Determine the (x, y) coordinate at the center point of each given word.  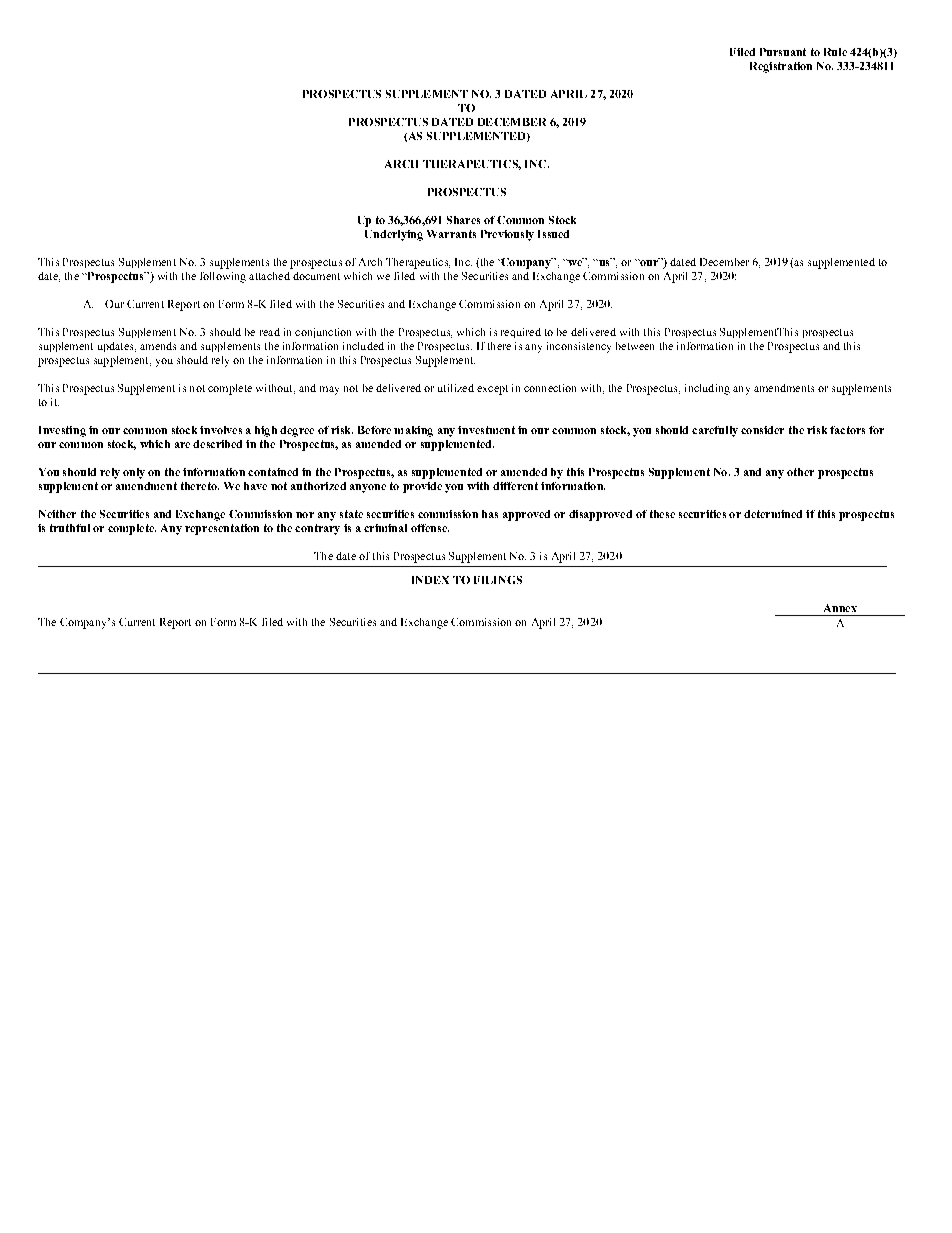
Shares (463, 220)
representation (222, 529)
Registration (781, 67)
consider (762, 430)
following (223, 277)
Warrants (451, 234)
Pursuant (783, 52)
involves (221, 430)
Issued (553, 234)
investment (486, 430)
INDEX (430, 580)
